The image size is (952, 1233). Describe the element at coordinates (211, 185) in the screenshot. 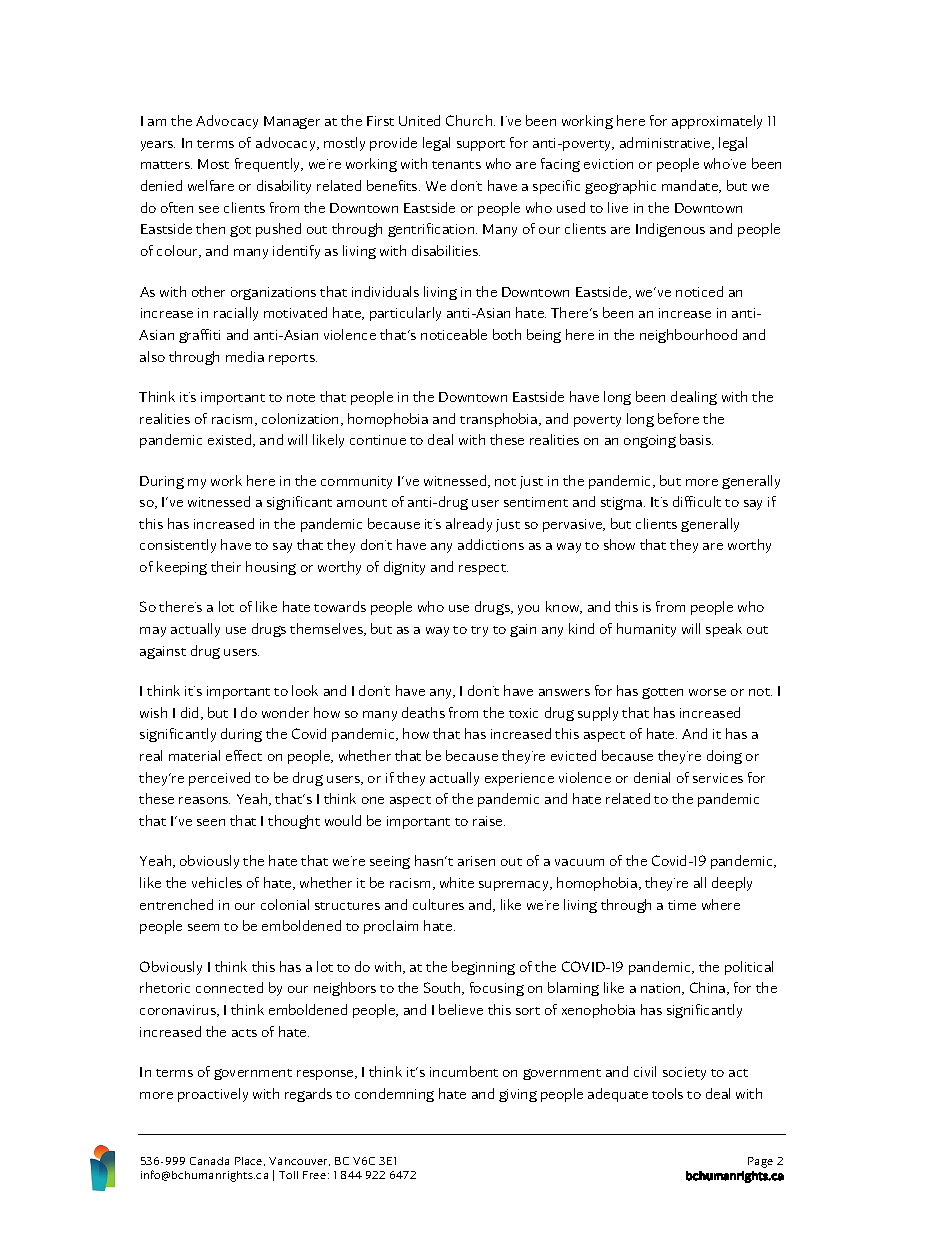

I see `welfare` at that location.
